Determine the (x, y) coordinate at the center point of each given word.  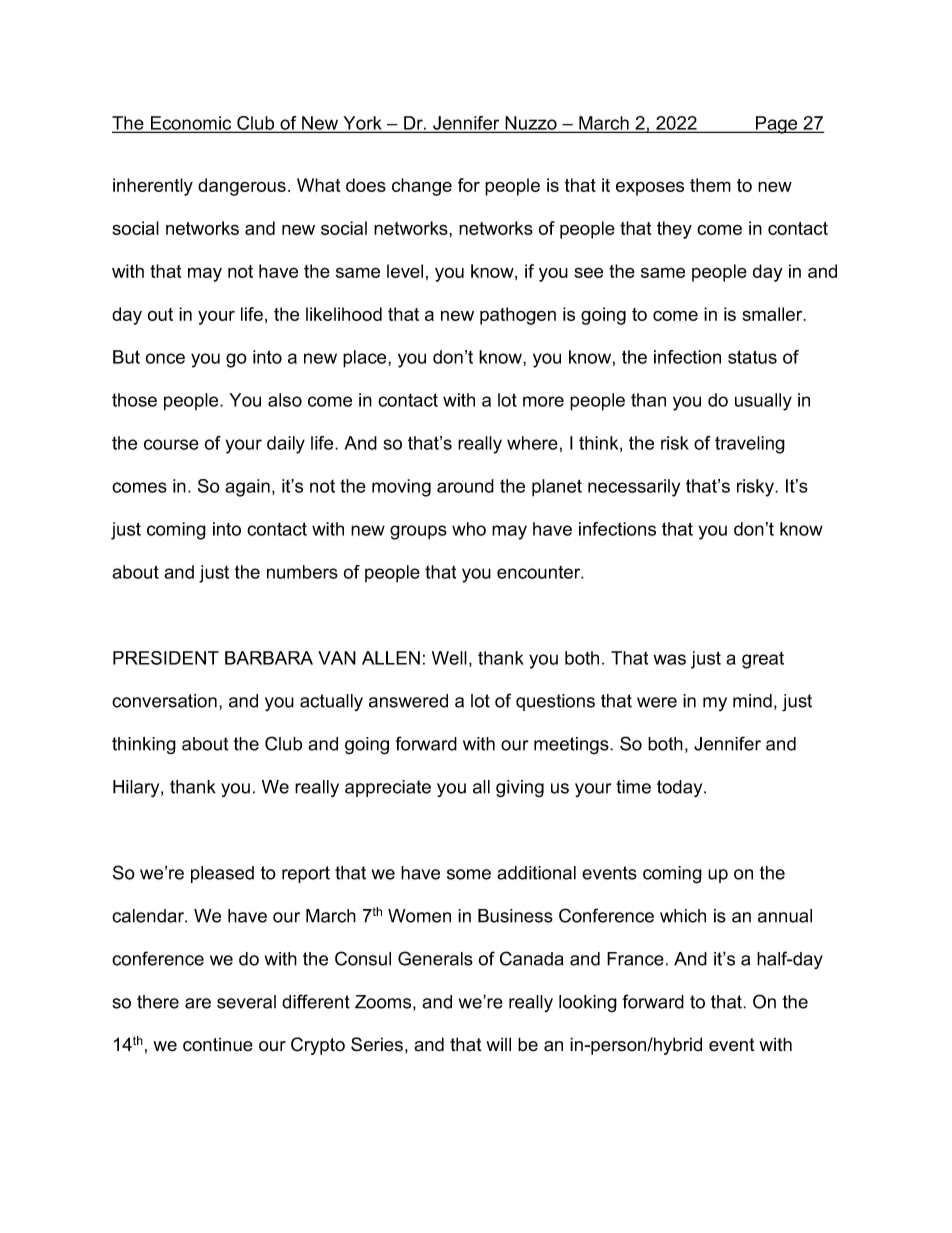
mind (752, 701)
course (171, 444)
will (498, 1044)
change (422, 187)
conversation (164, 701)
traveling (750, 445)
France (635, 959)
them (710, 185)
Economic (191, 124)
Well (449, 658)
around (465, 486)
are (198, 1003)
